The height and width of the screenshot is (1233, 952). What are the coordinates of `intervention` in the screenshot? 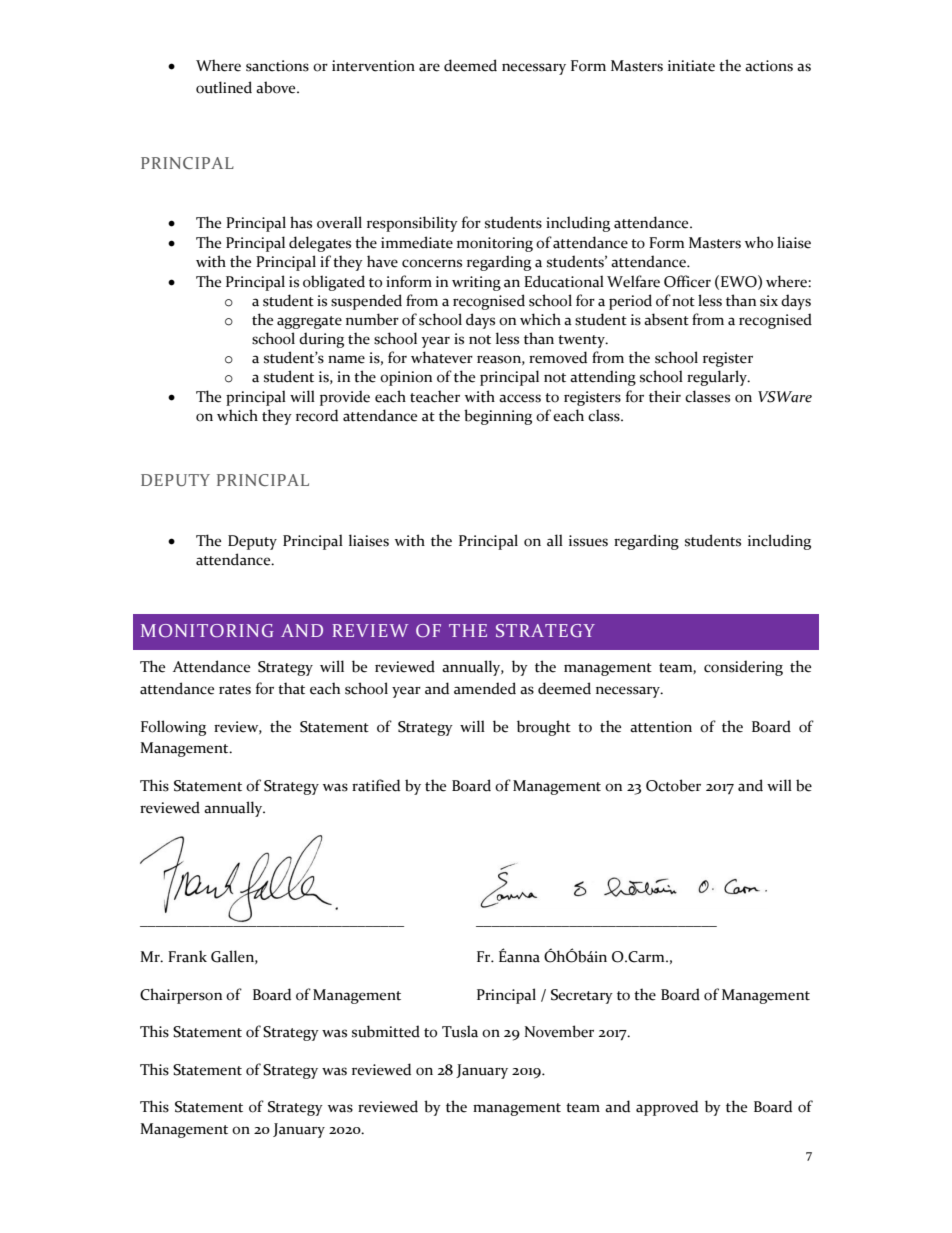 It's located at (373, 66).
